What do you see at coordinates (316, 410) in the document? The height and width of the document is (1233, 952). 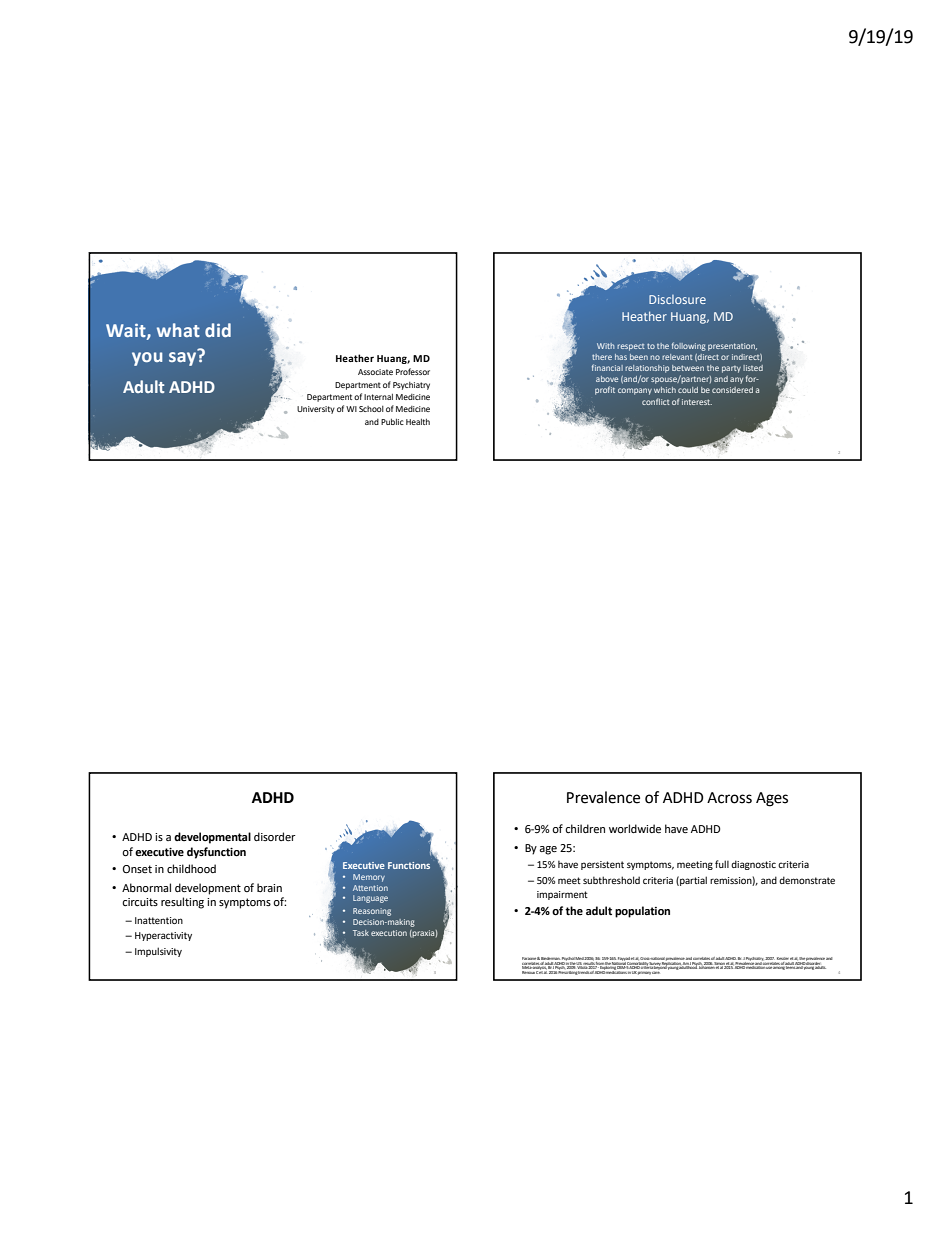 I see `University` at bounding box center [316, 410].
